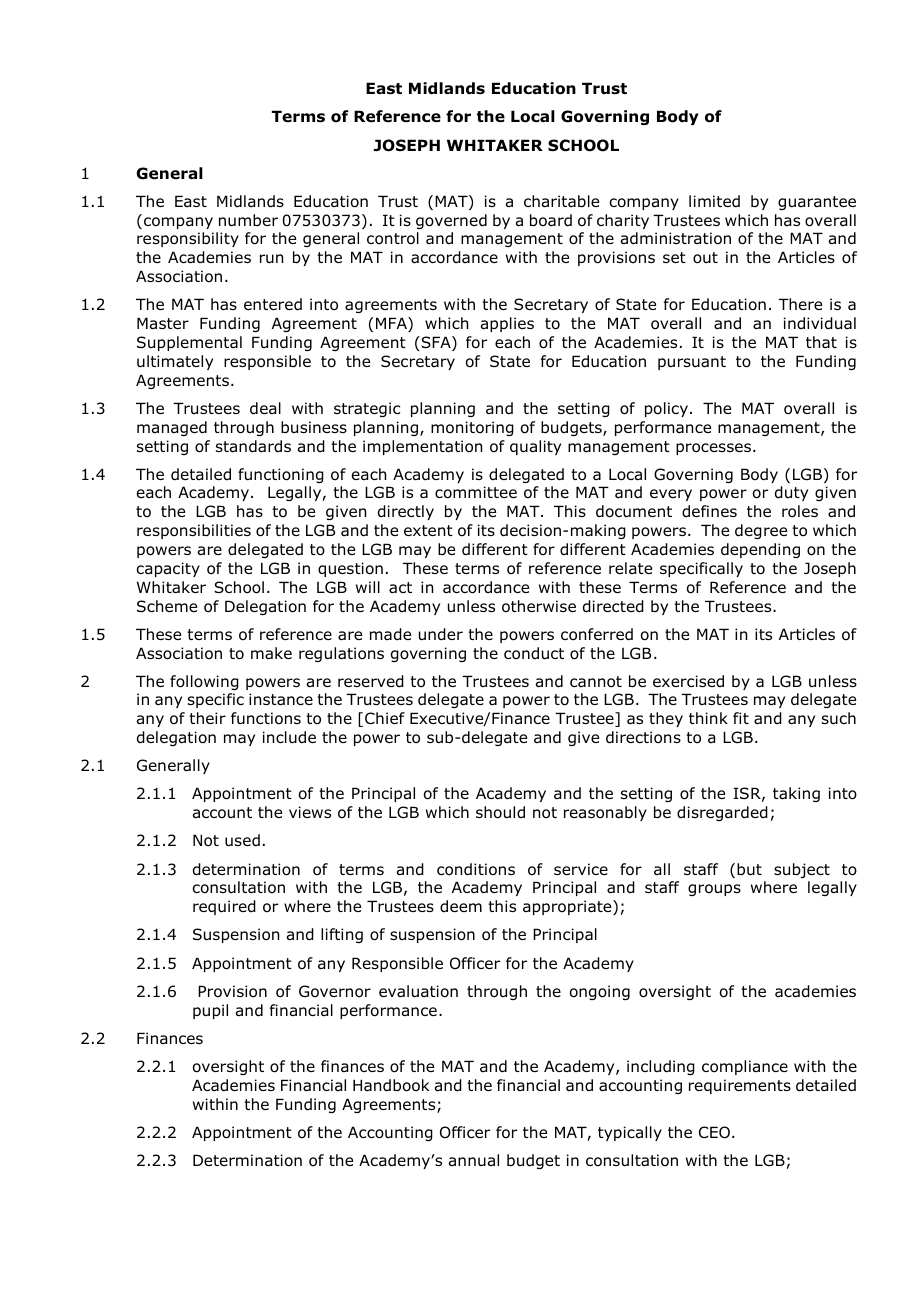 The height and width of the page is (1305, 924). What do you see at coordinates (535, 447) in the page?
I see `quality` at bounding box center [535, 447].
